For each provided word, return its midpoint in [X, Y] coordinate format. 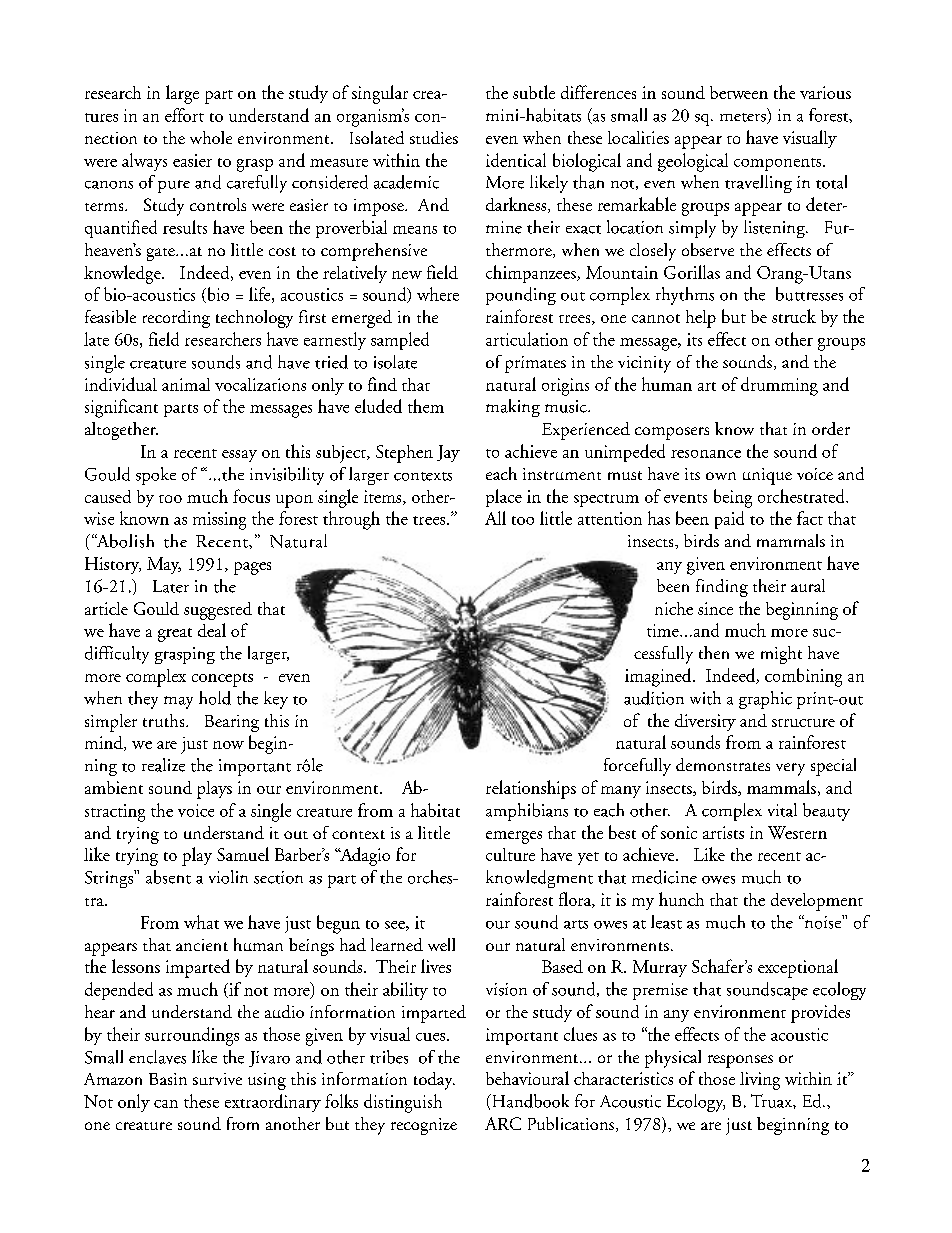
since [715, 608]
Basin [168, 1079]
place [504, 498]
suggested [218, 611]
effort [184, 115]
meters [744, 118]
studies [434, 137]
